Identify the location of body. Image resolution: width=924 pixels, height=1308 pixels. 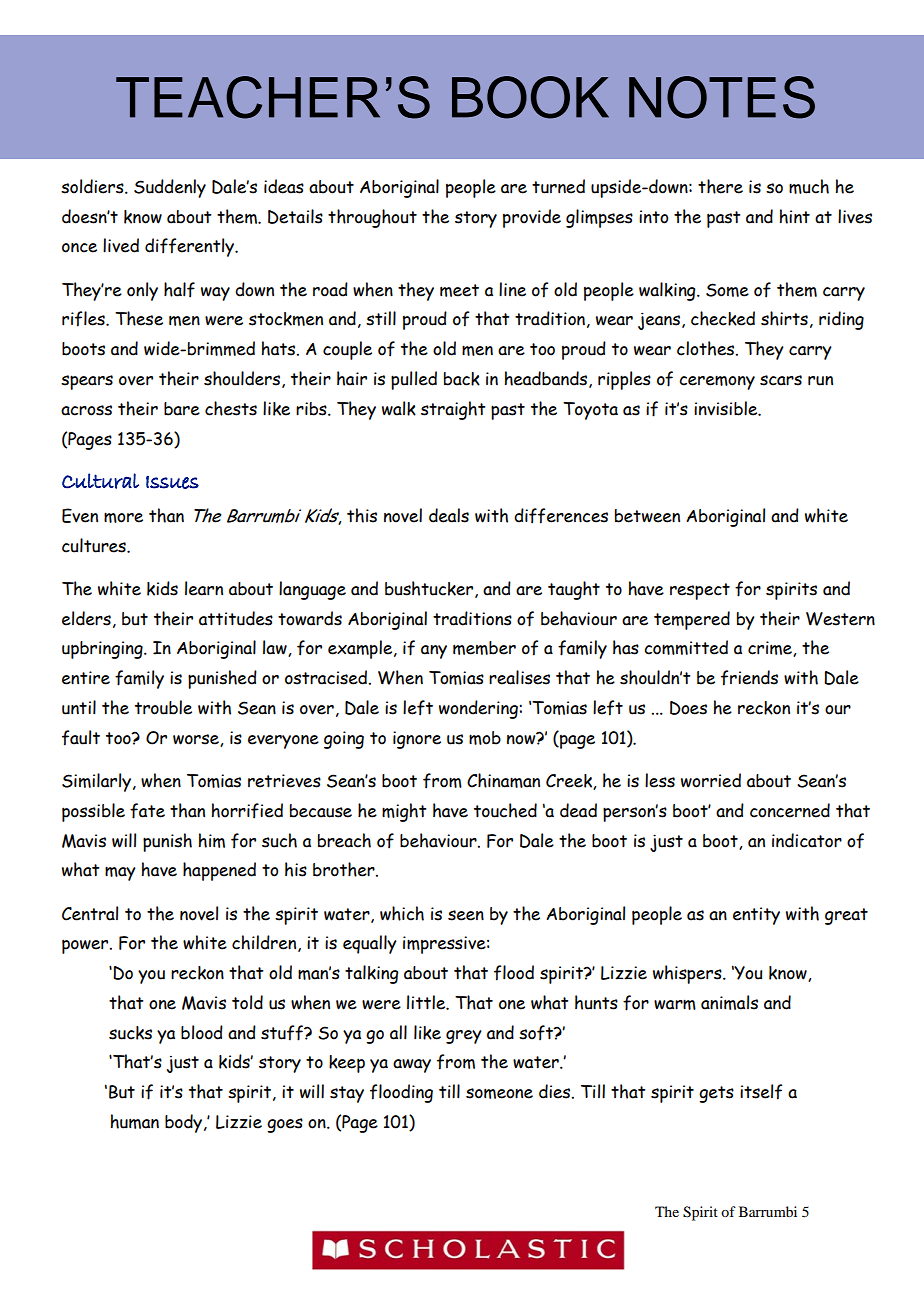
(185, 1123).
